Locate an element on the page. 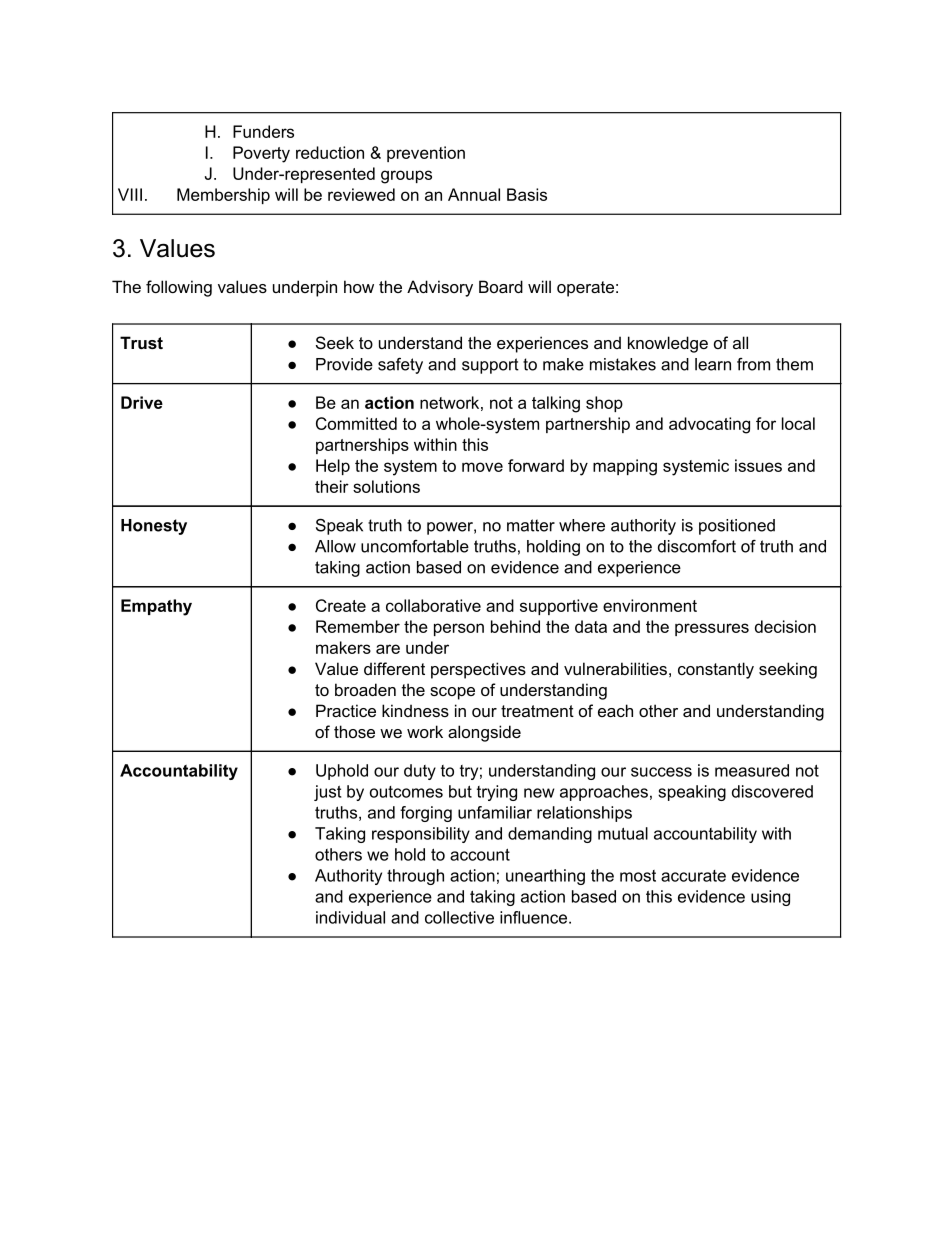  constantly is located at coordinates (716, 670).
